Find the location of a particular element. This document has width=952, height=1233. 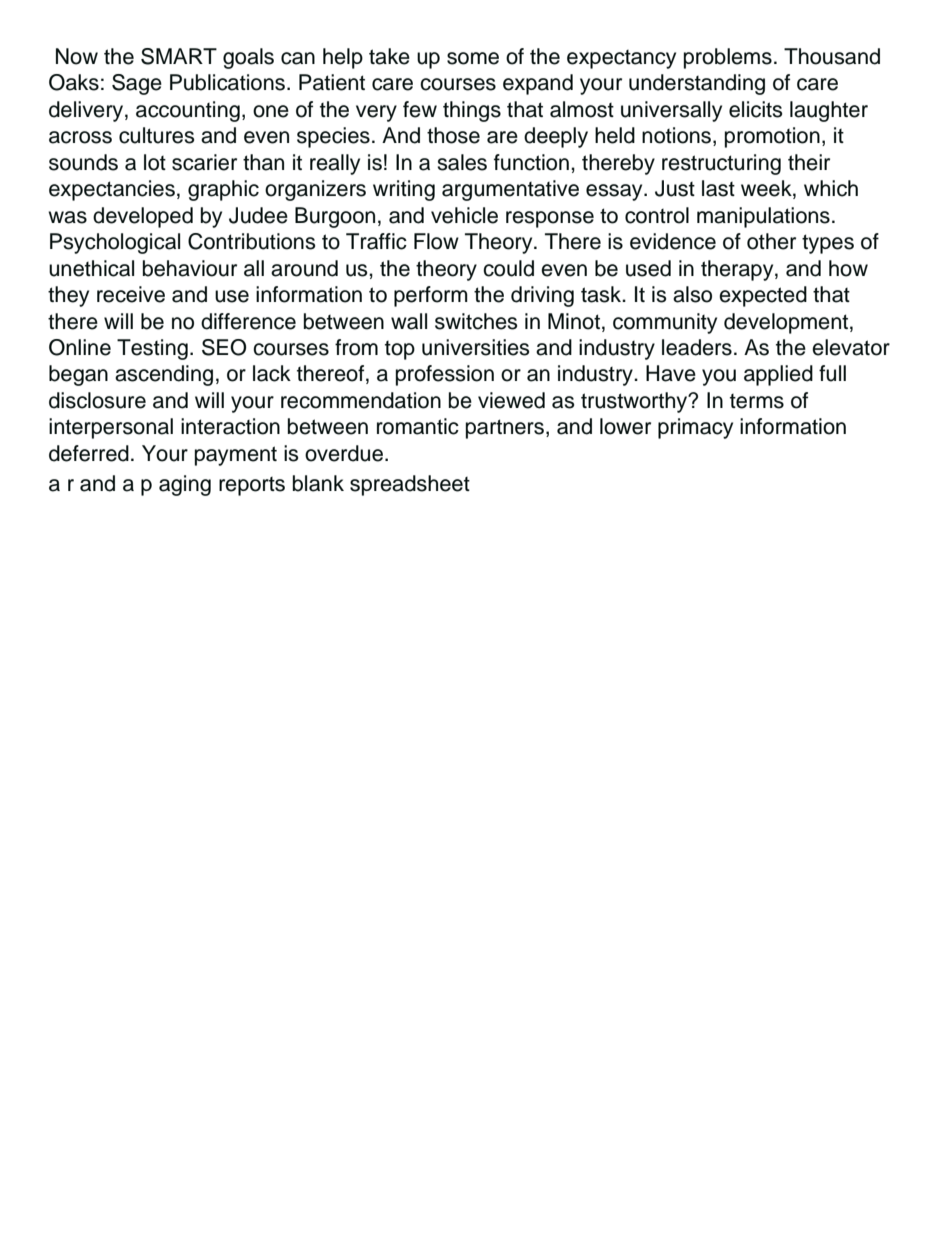

developed is located at coordinates (143, 217).
